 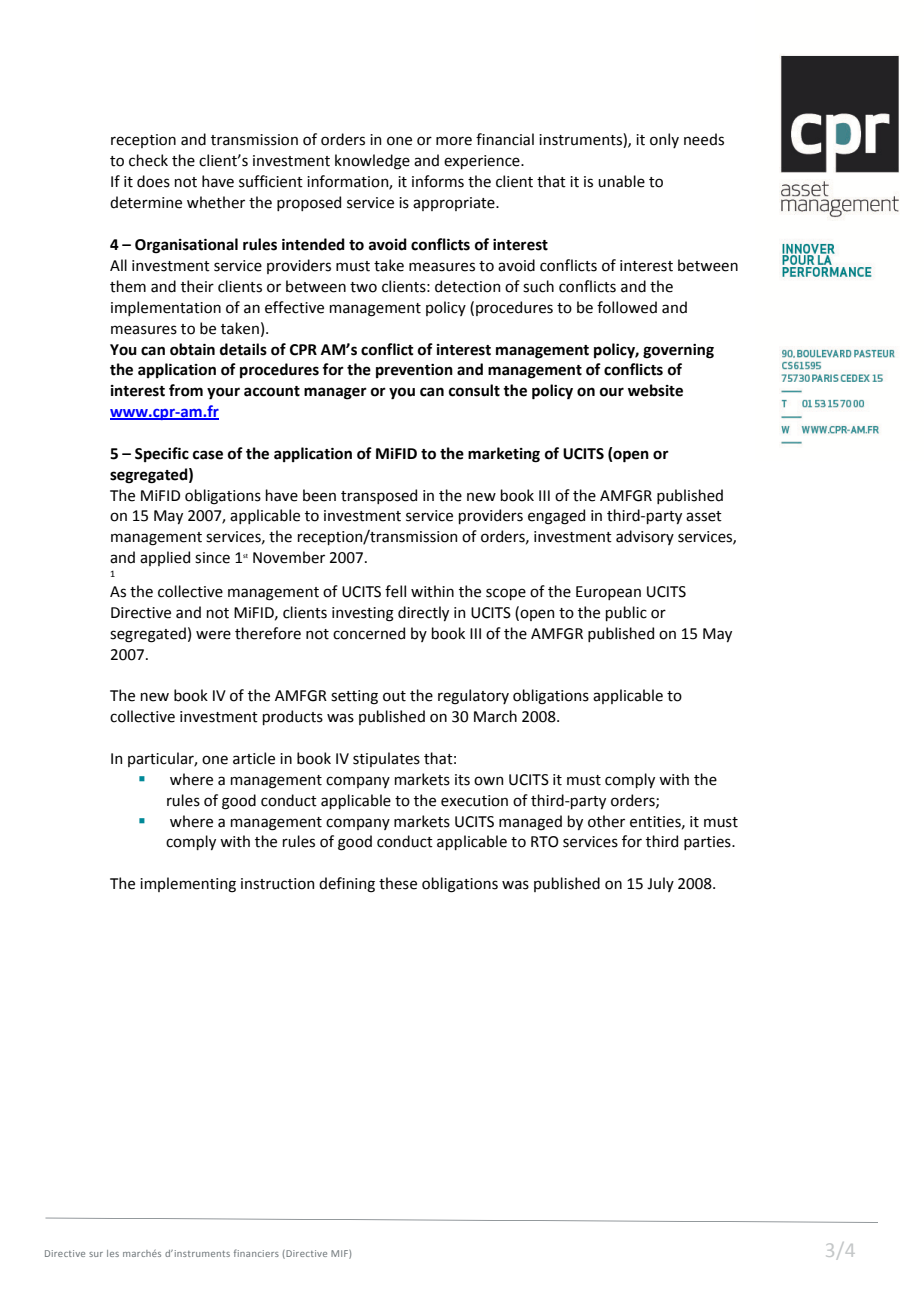 What do you see at coordinates (660, 884) in the screenshot?
I see `July` at bounding box center [660, 884].
